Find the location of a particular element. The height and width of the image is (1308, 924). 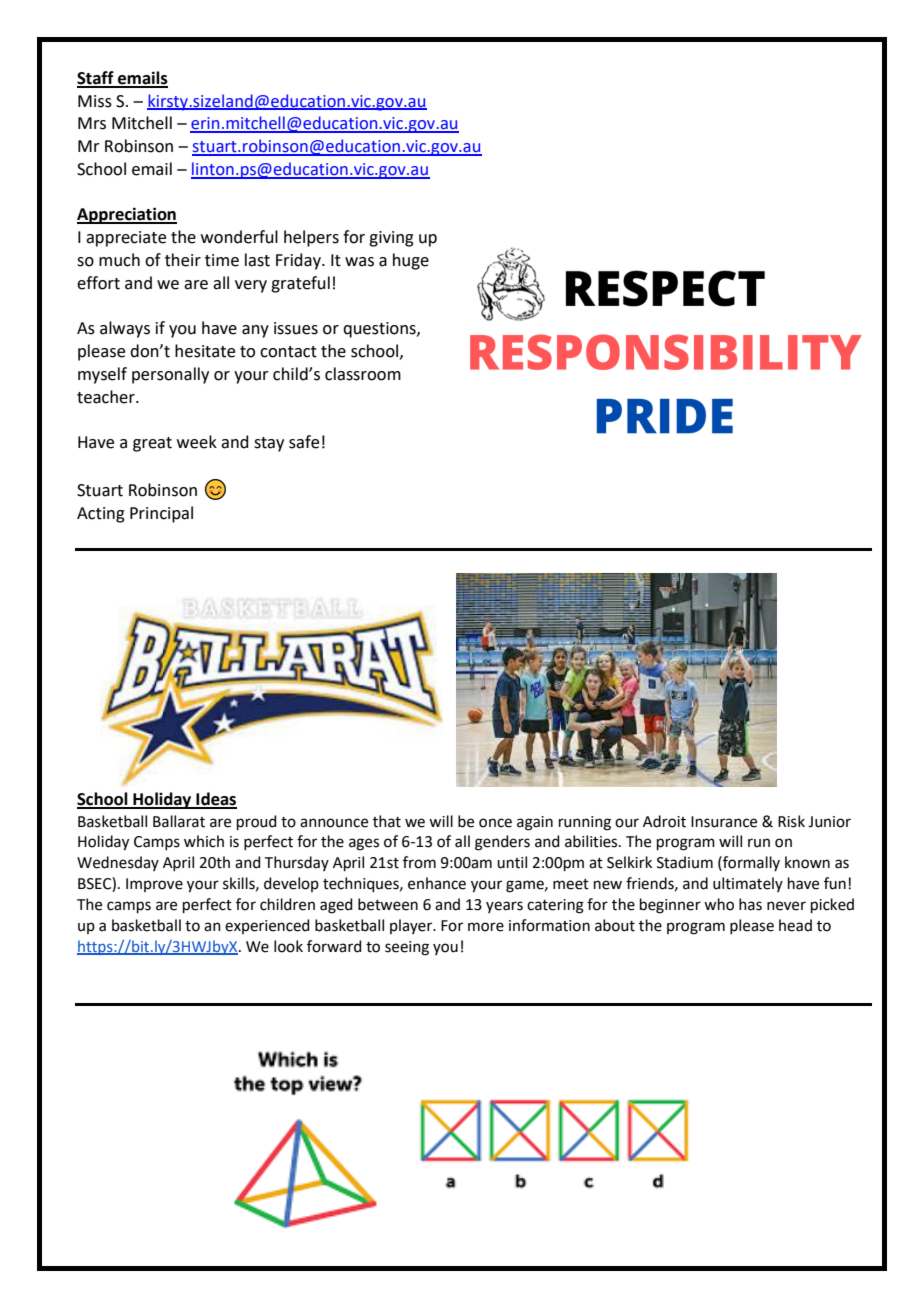

huge is located at coordinates (411, 261).
